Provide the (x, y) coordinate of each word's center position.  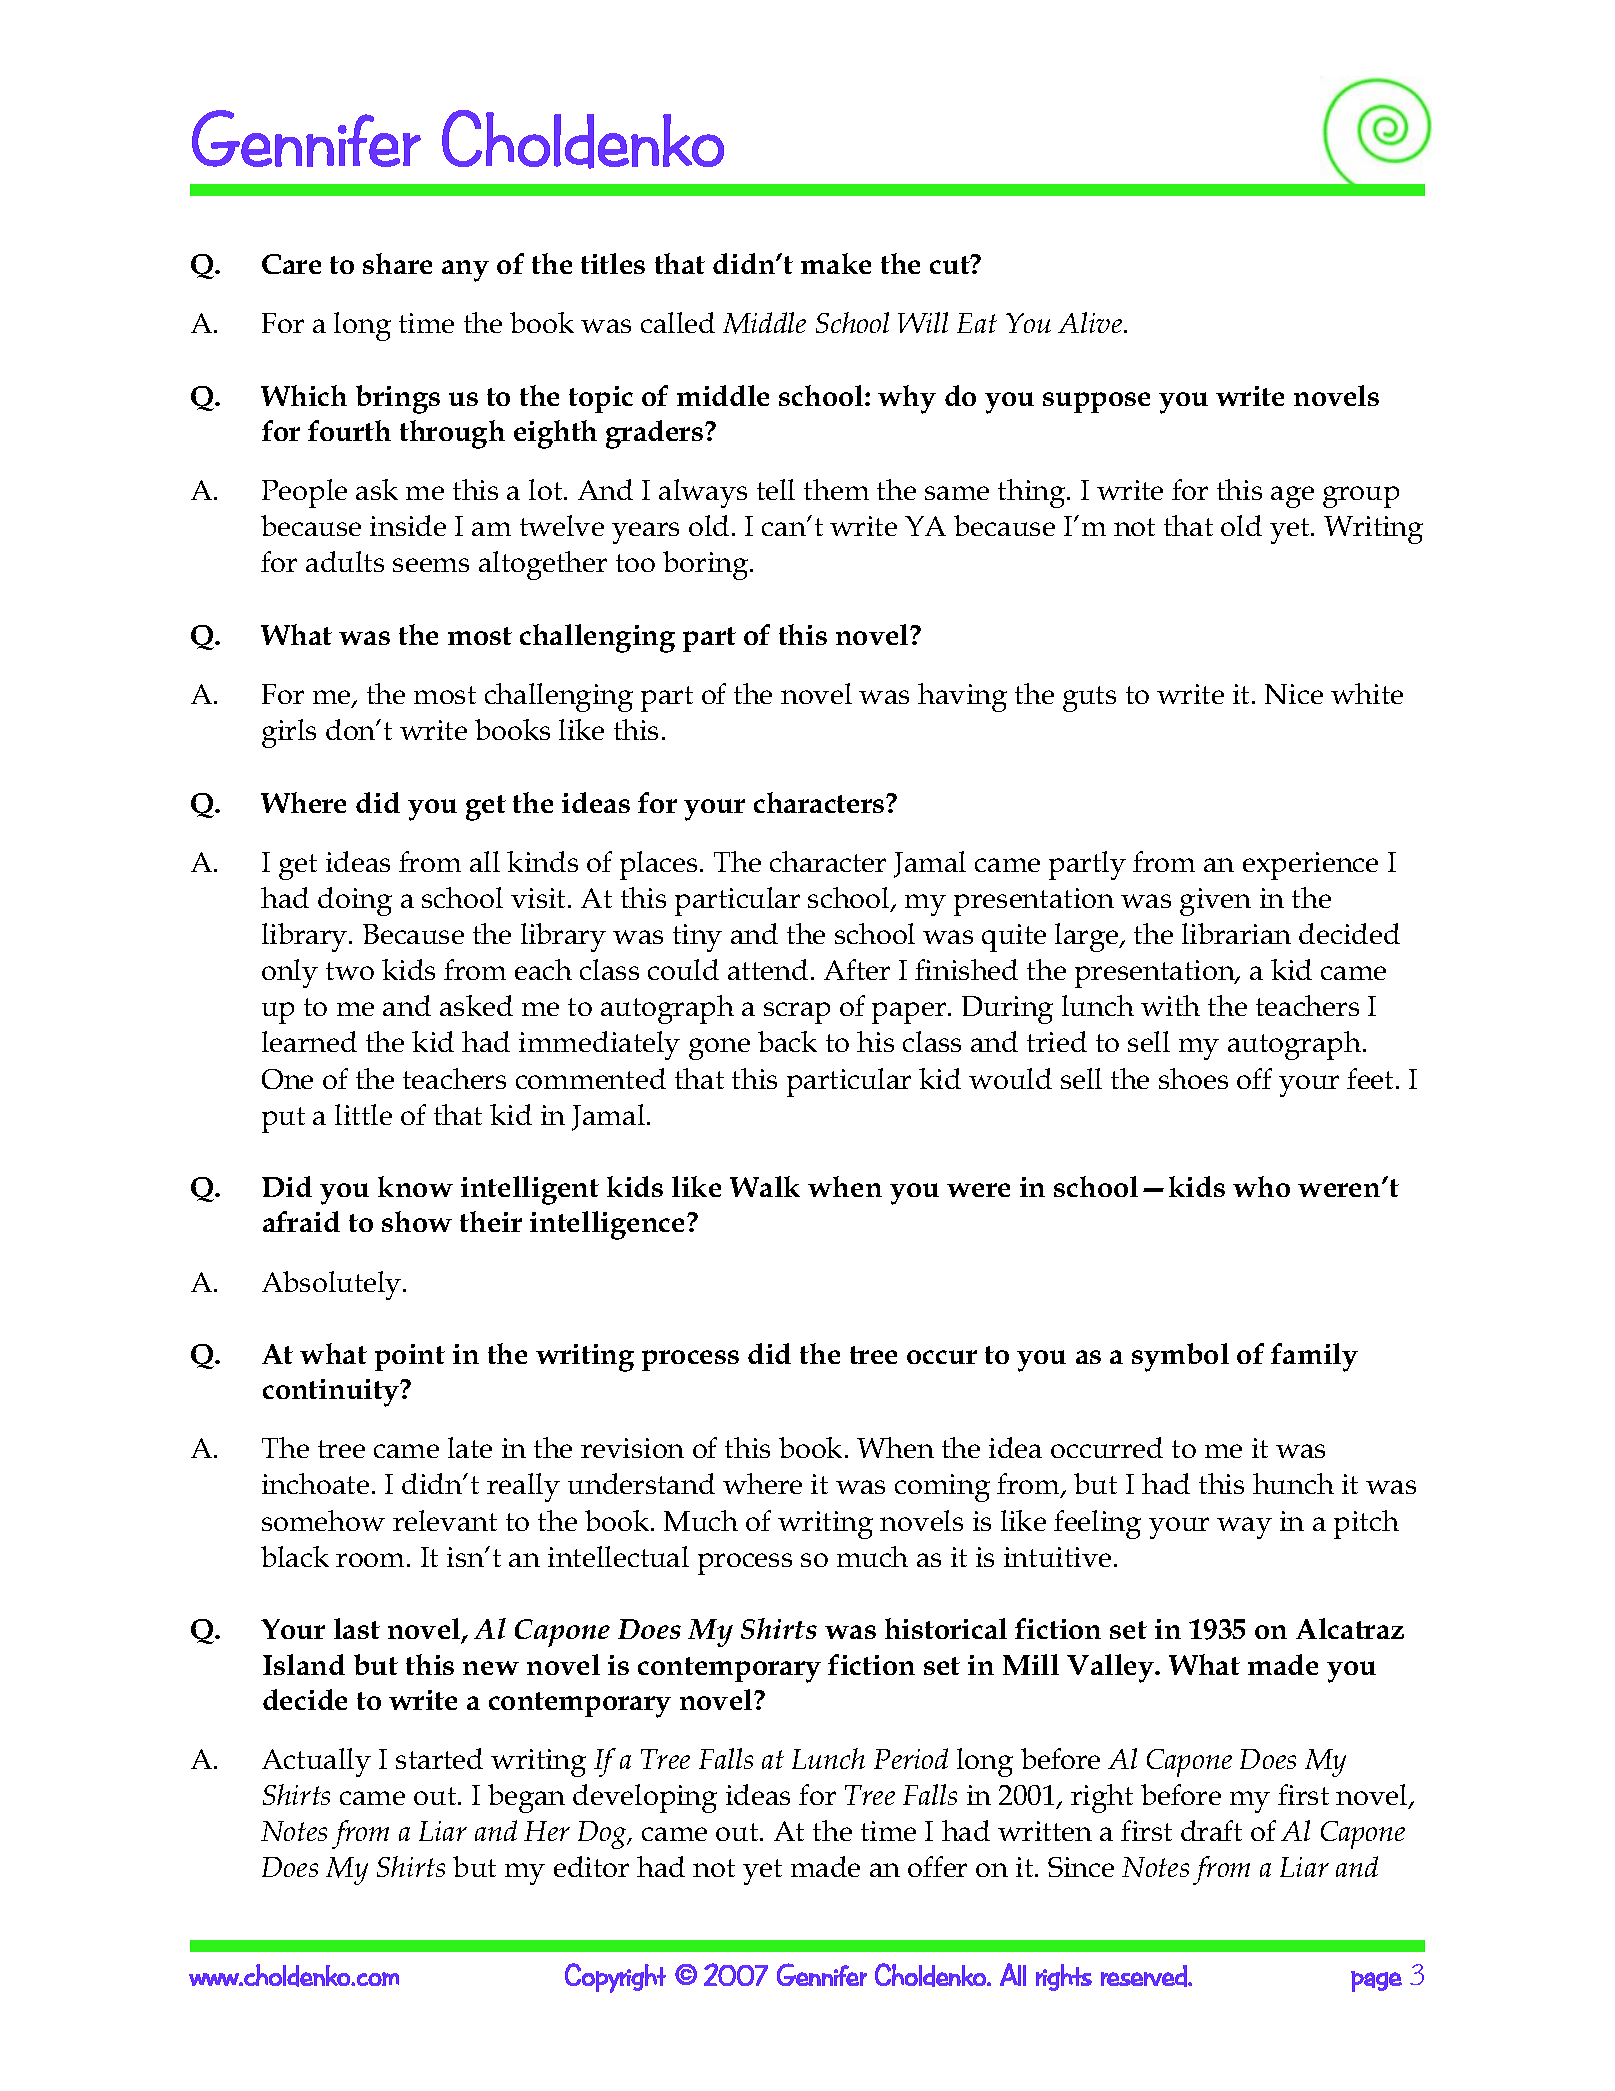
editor (591, 1866)
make (836, 263)
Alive (1091, 322)
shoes (1193, 1078)
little (363, 1114)
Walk (765, 1186)
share (397, 263)
